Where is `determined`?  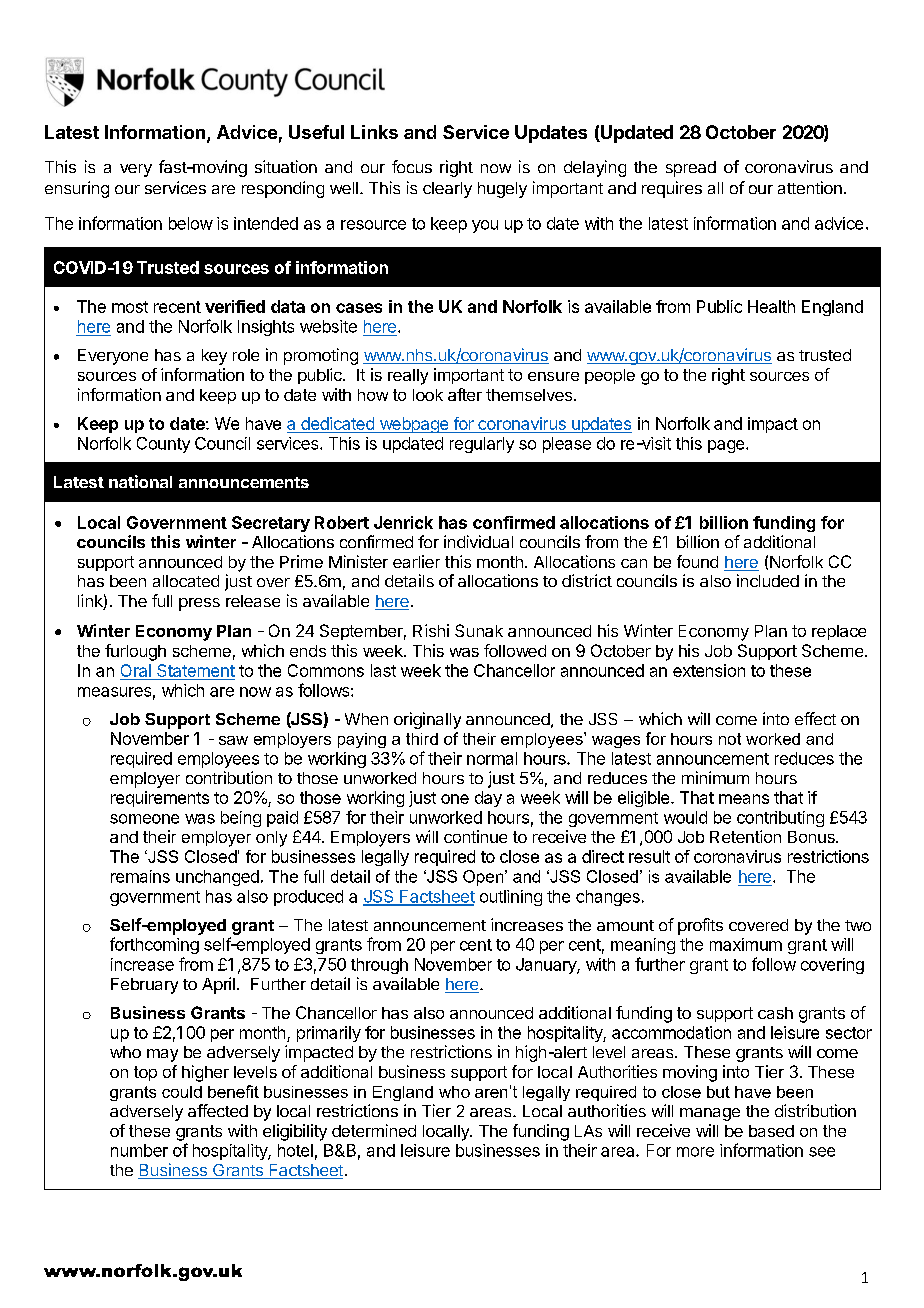 determined is located at coordinates (374, 1130).
